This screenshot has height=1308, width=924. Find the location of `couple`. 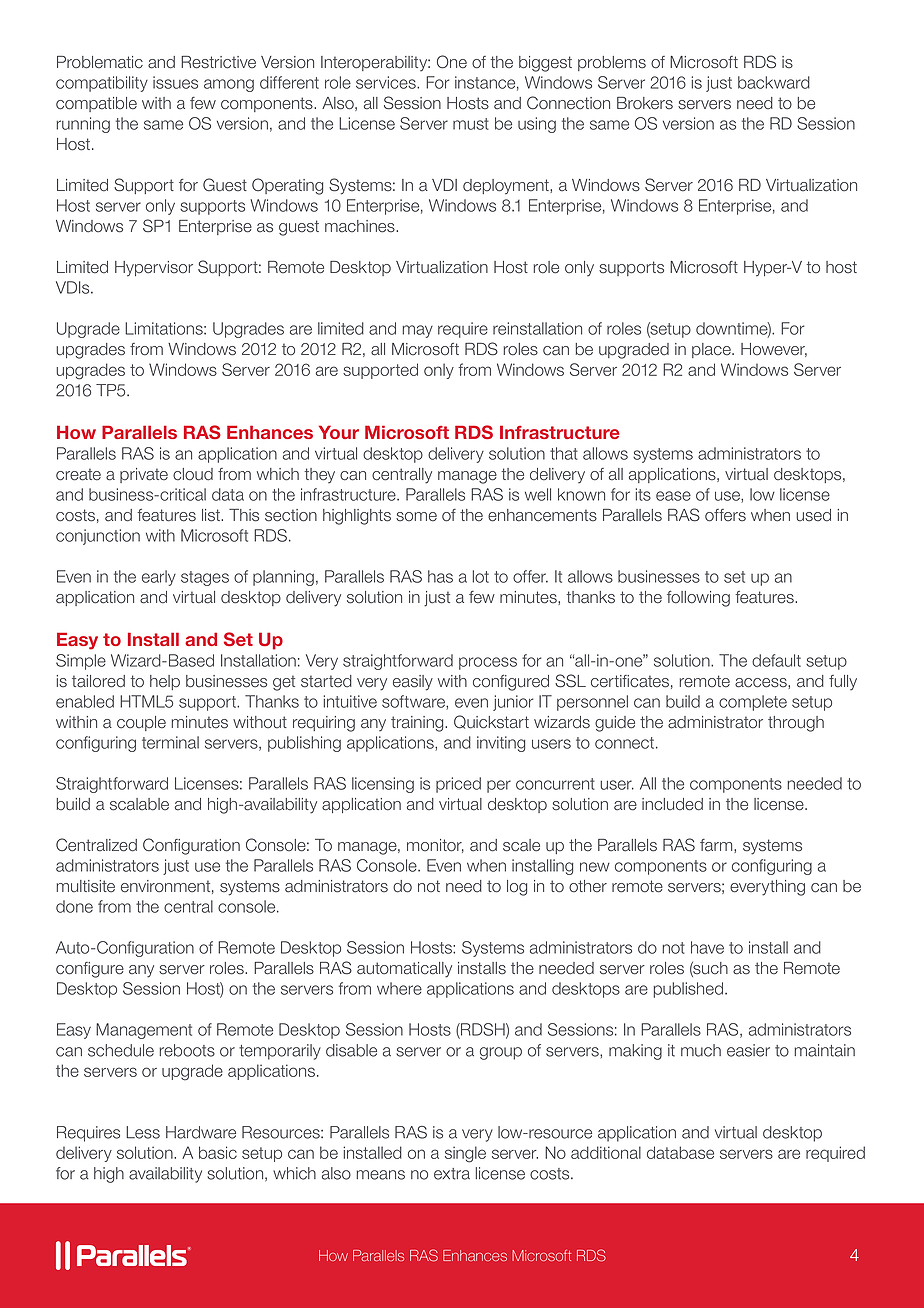

couple is located at coordinates (141, 723).
